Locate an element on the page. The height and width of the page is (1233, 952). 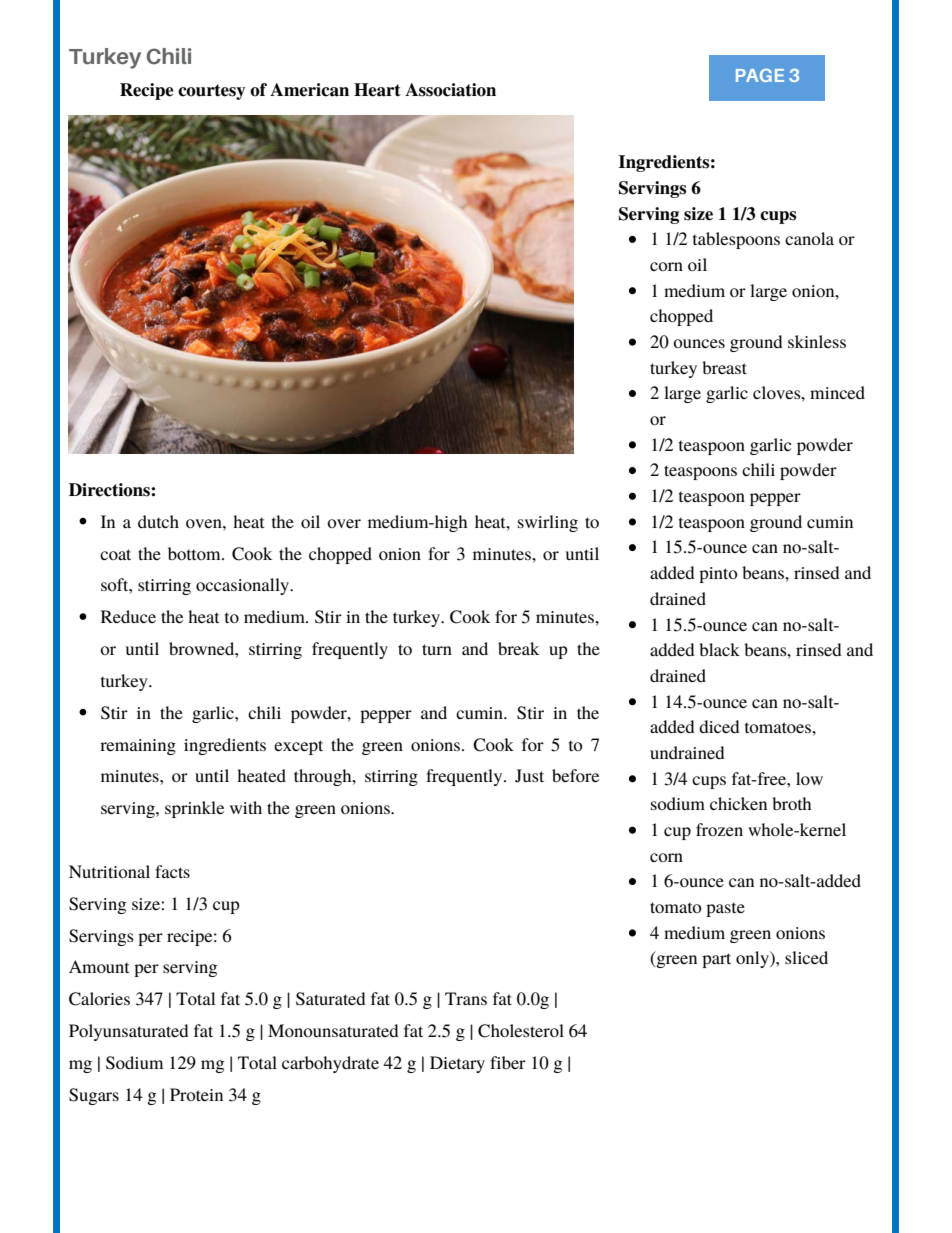
Protein is located at coordinates (196, 1094).
